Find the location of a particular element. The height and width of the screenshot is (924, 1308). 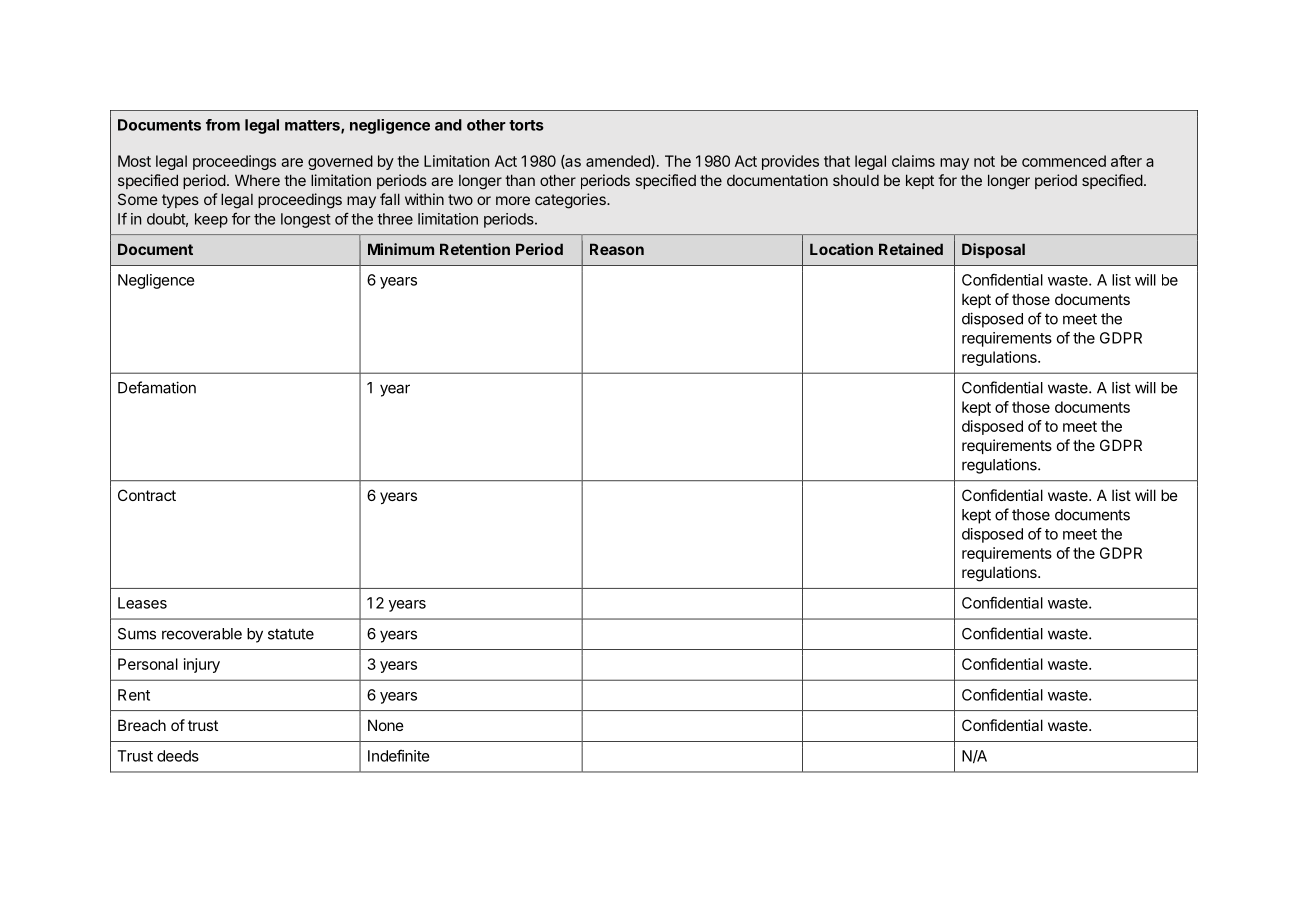

injury is located at coordinates (202, 665).
